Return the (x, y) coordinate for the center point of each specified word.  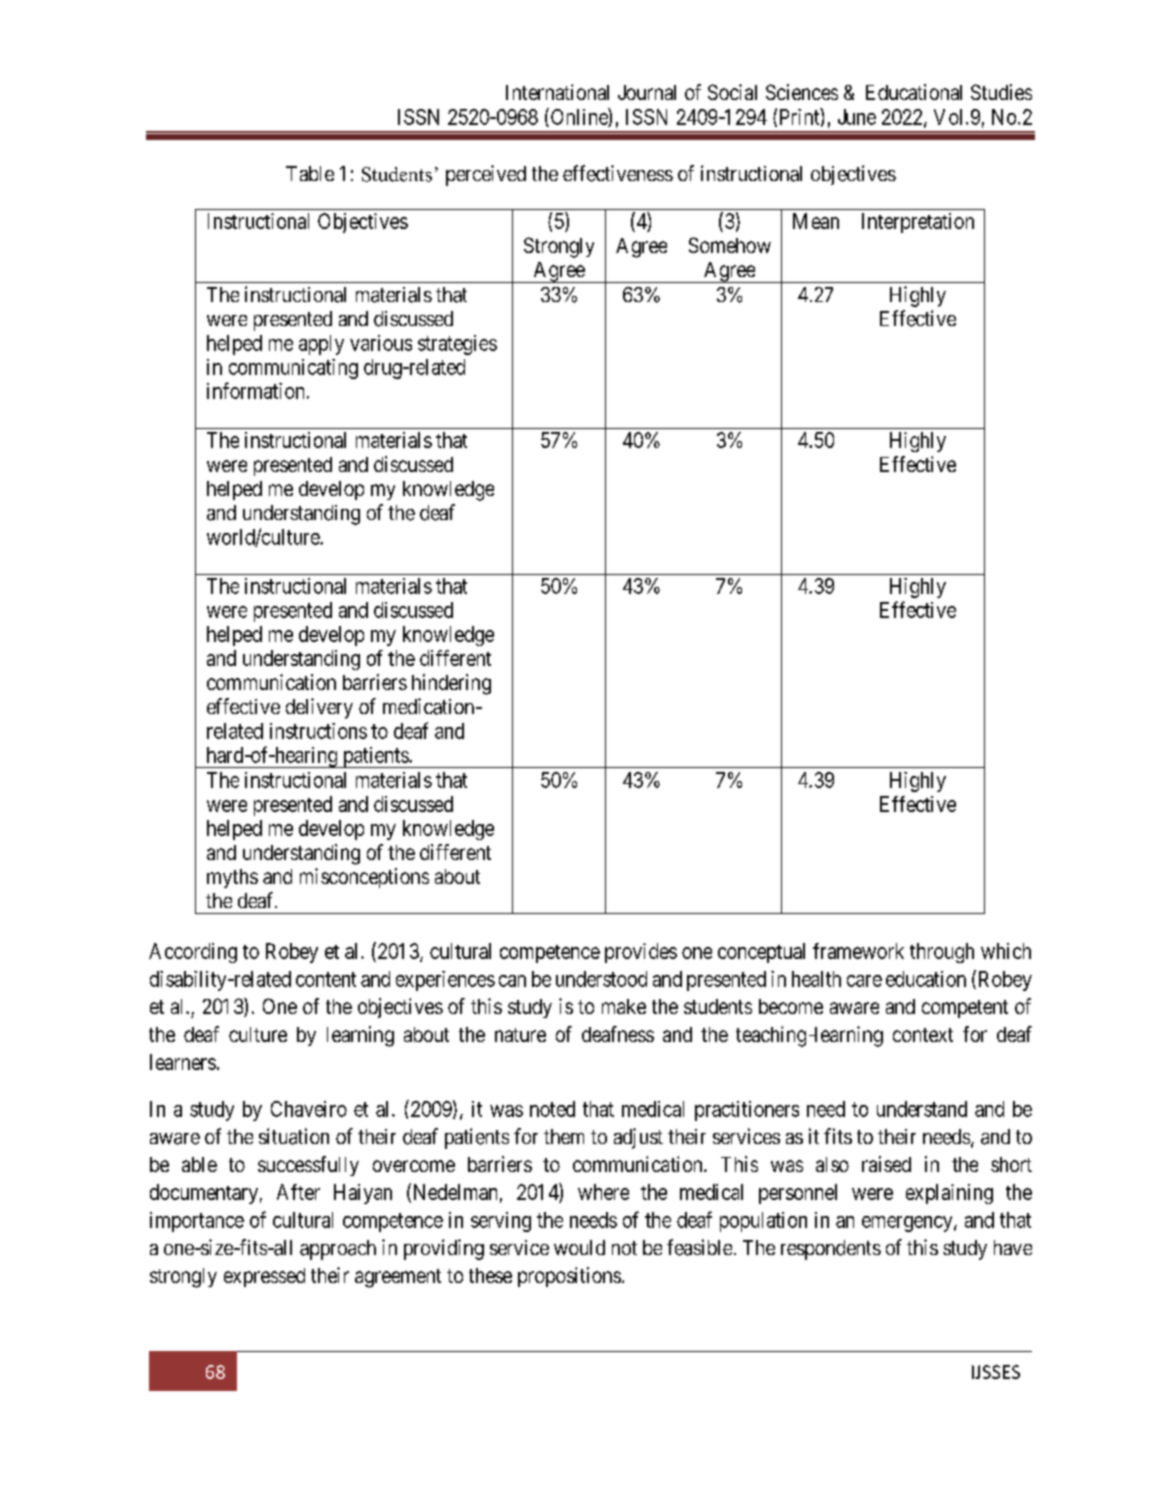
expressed (264, 1277)
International (557, 92)
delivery (319, 708)
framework (858, 951)
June (857, 117)
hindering (451, 684)
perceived (486, 175)
